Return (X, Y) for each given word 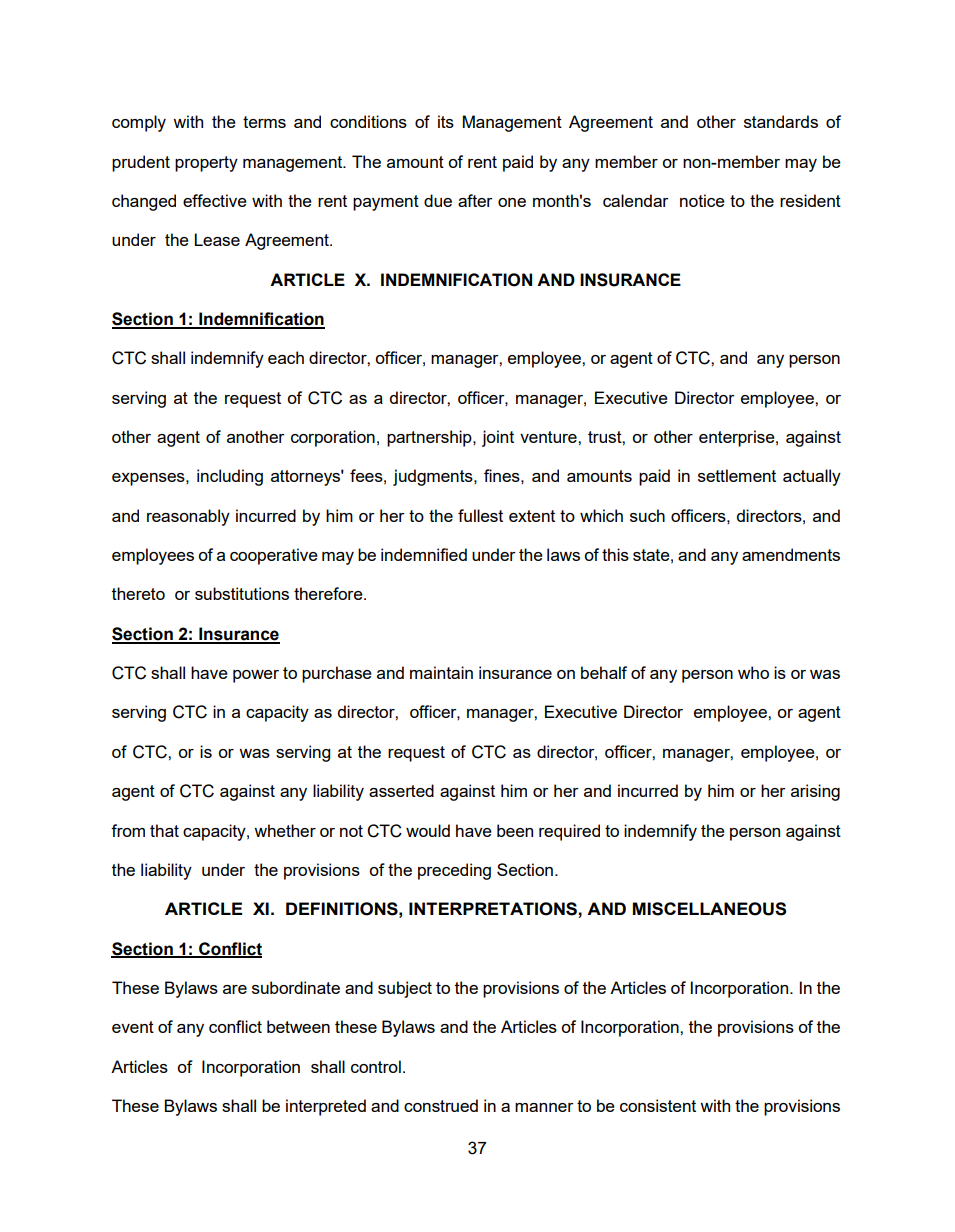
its (446, 121)
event (133, 1027)
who (753, 672)
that (164, 830)
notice (702, 200)
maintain (441, 672)
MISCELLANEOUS (710, 909)
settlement (737, 475)
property (206, 164)
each (286, 357)
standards (781, 121)
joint (498, 438)
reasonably (188, 517)
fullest (480, 515)
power (256, 676)
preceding (454, 871)
